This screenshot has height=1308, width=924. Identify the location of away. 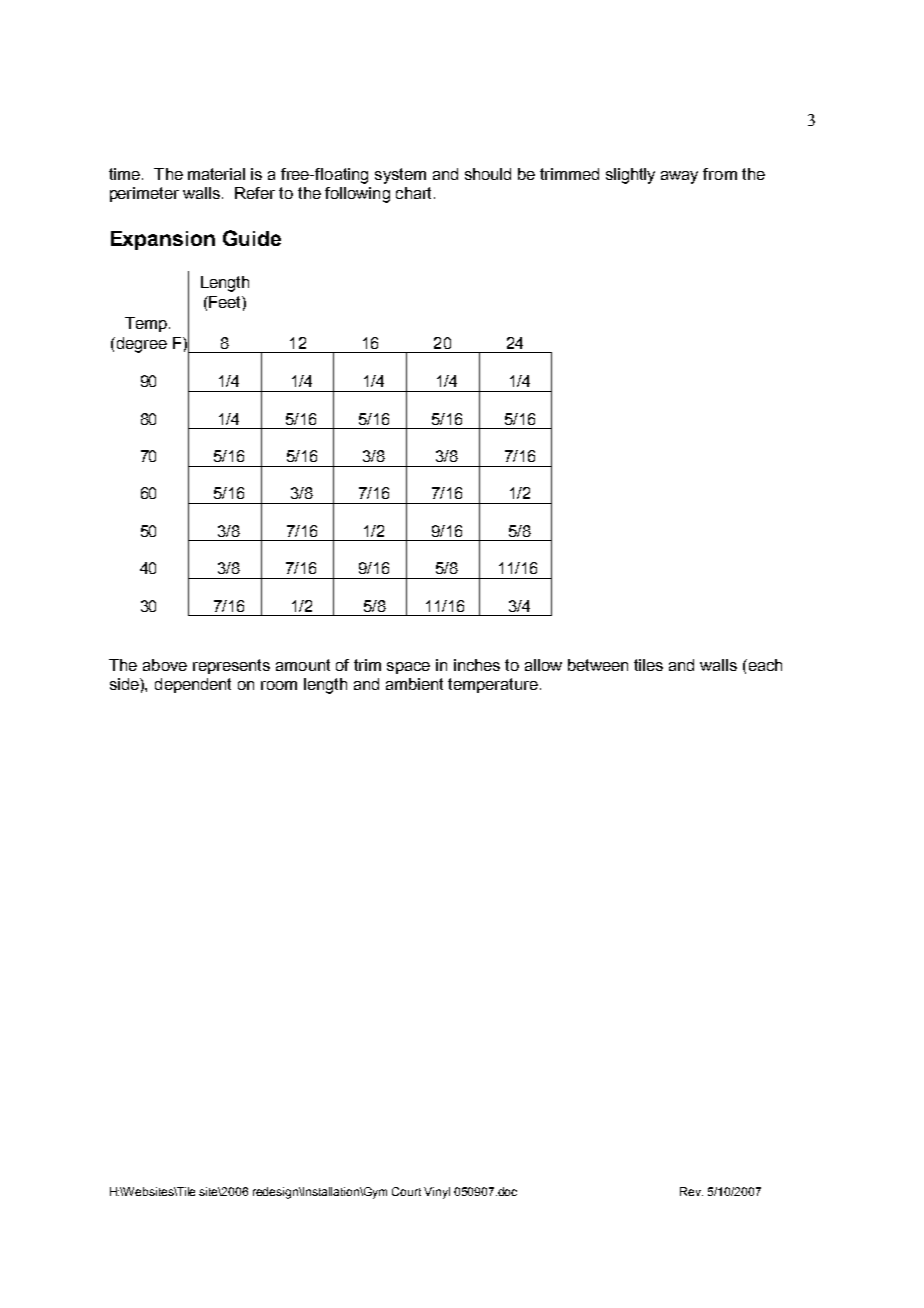
(679, 177).
